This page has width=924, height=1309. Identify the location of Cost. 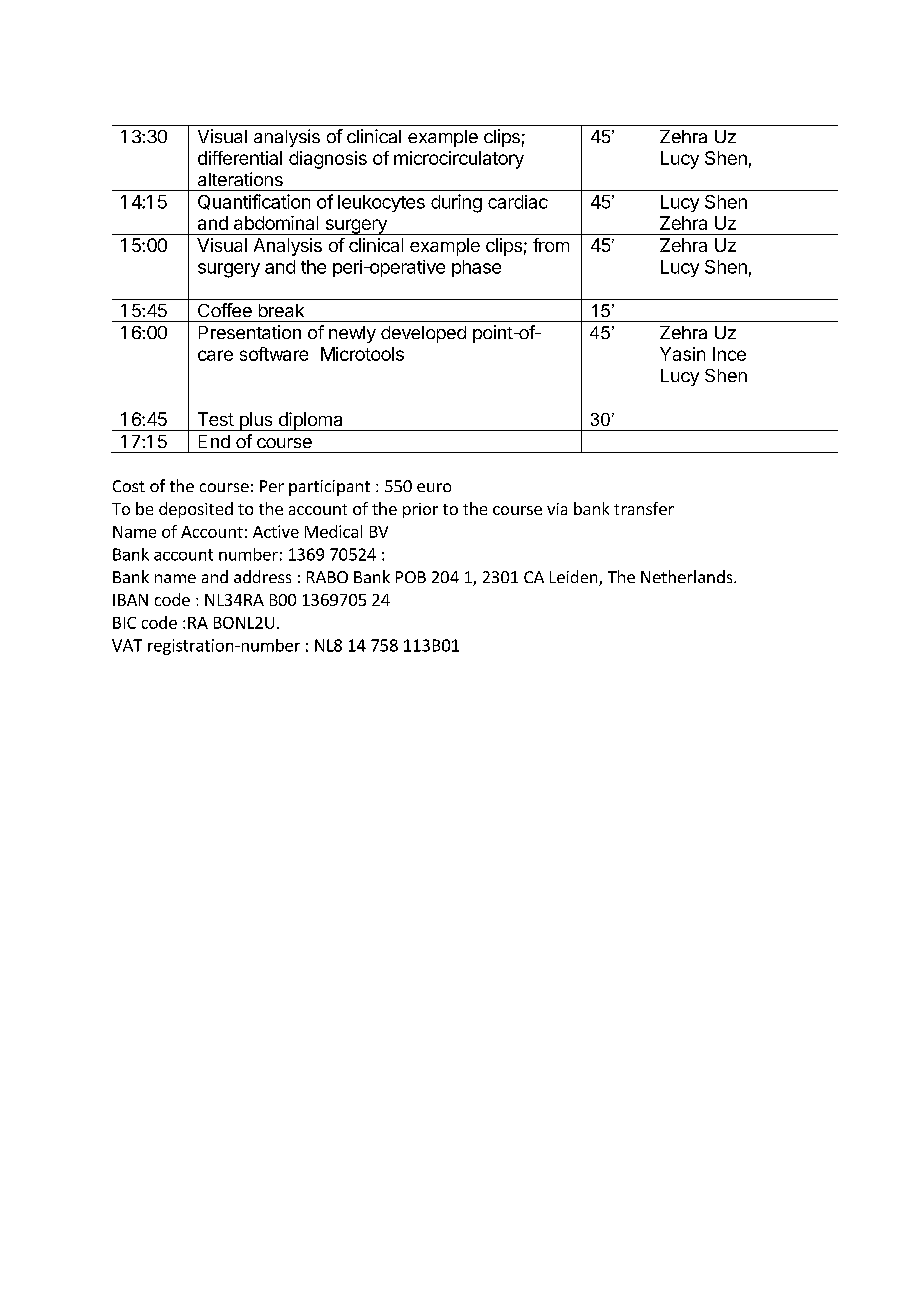
(129, 486).
